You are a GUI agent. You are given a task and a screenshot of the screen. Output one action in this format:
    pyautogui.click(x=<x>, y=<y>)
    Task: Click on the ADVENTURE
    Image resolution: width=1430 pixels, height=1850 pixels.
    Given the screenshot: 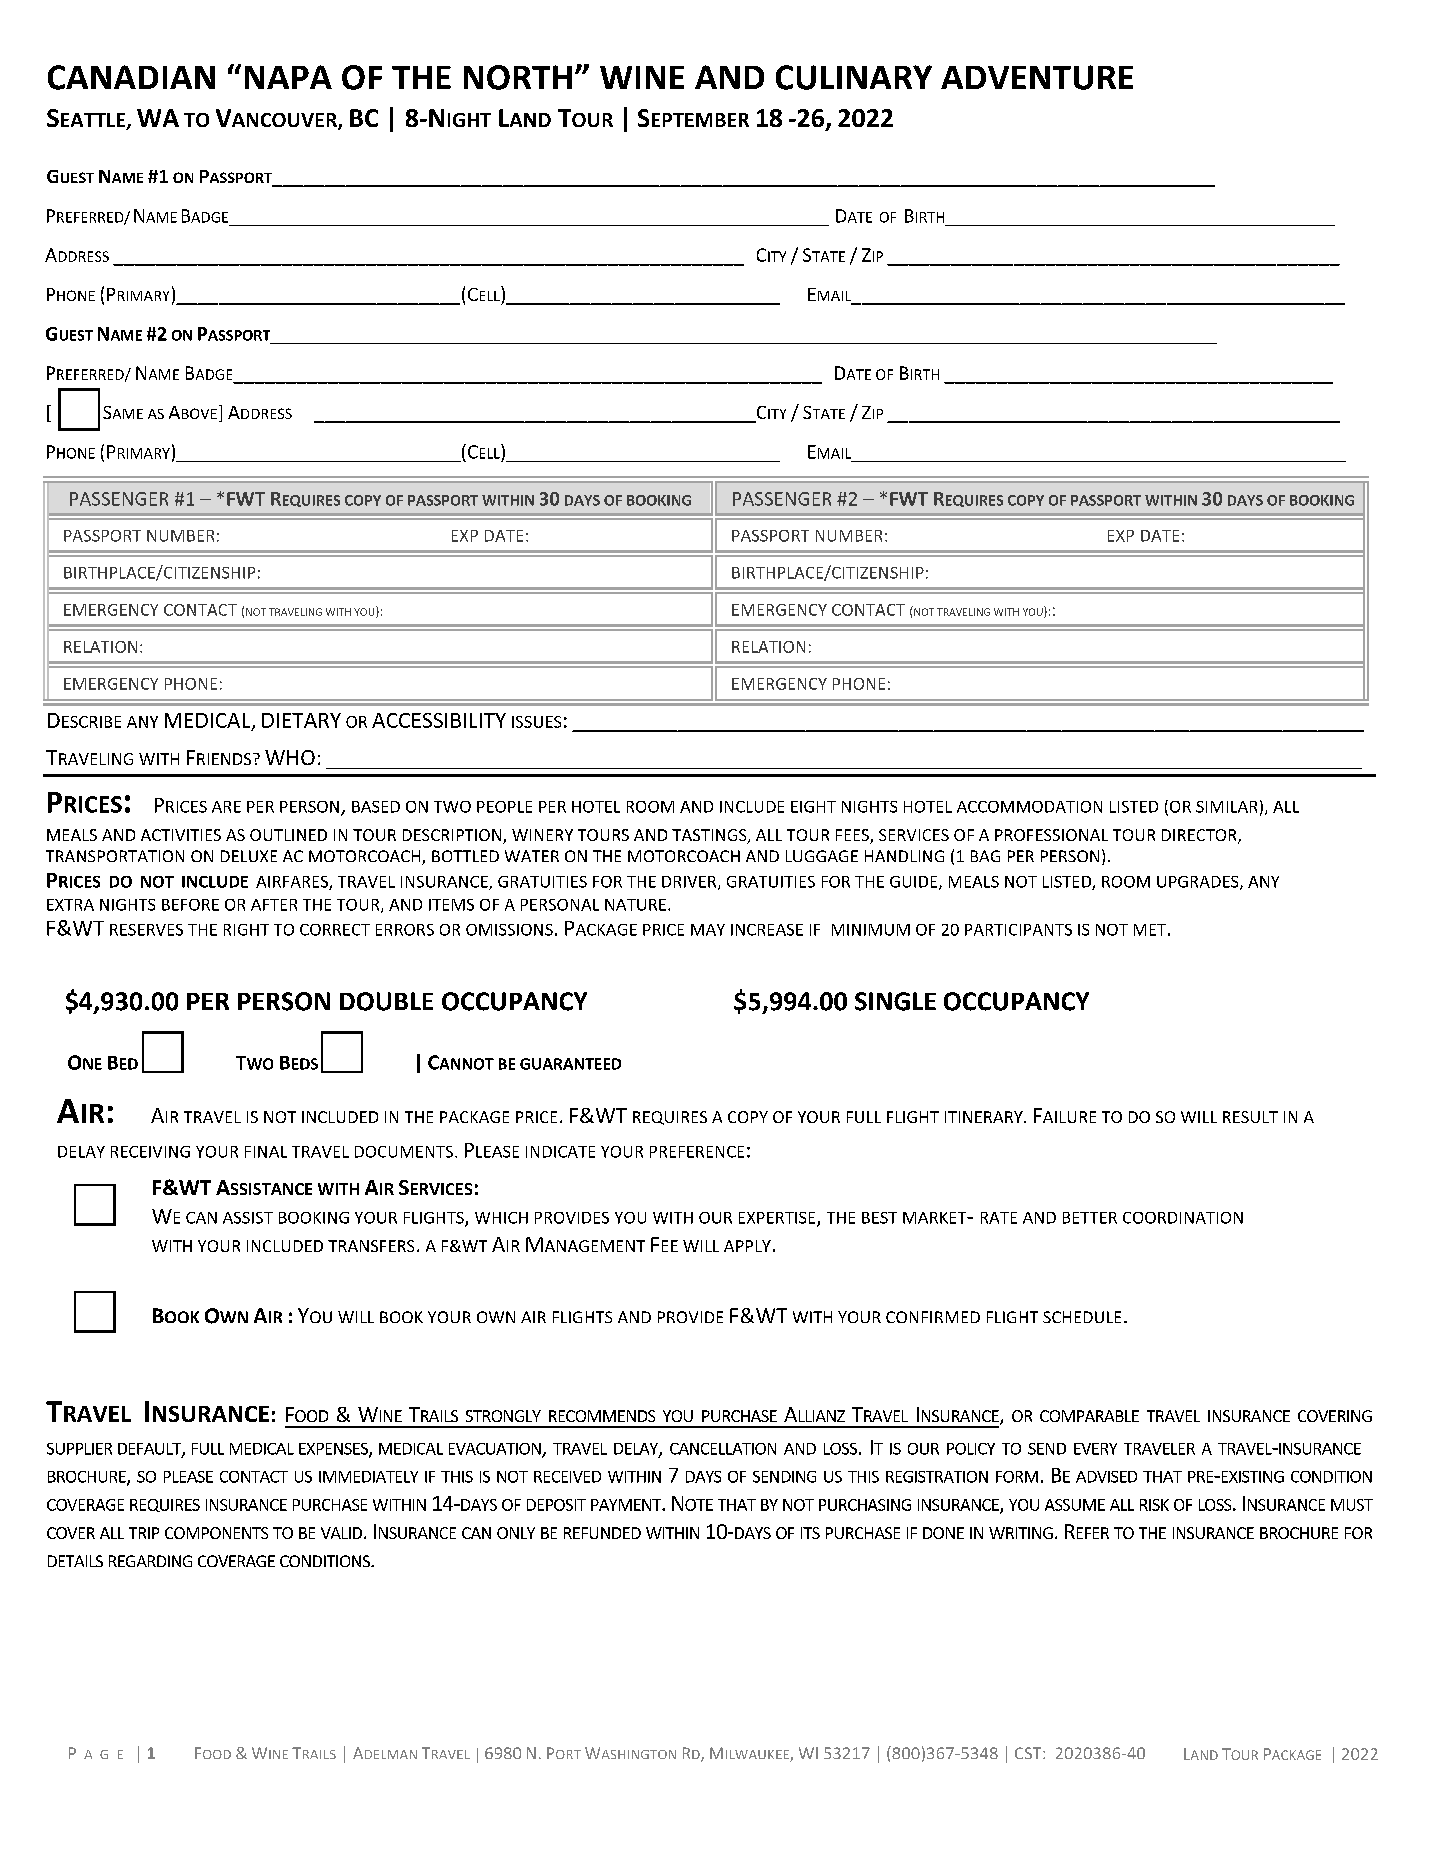 What is the action you would take?
    pyautogui.click(x=1037, y=77)
